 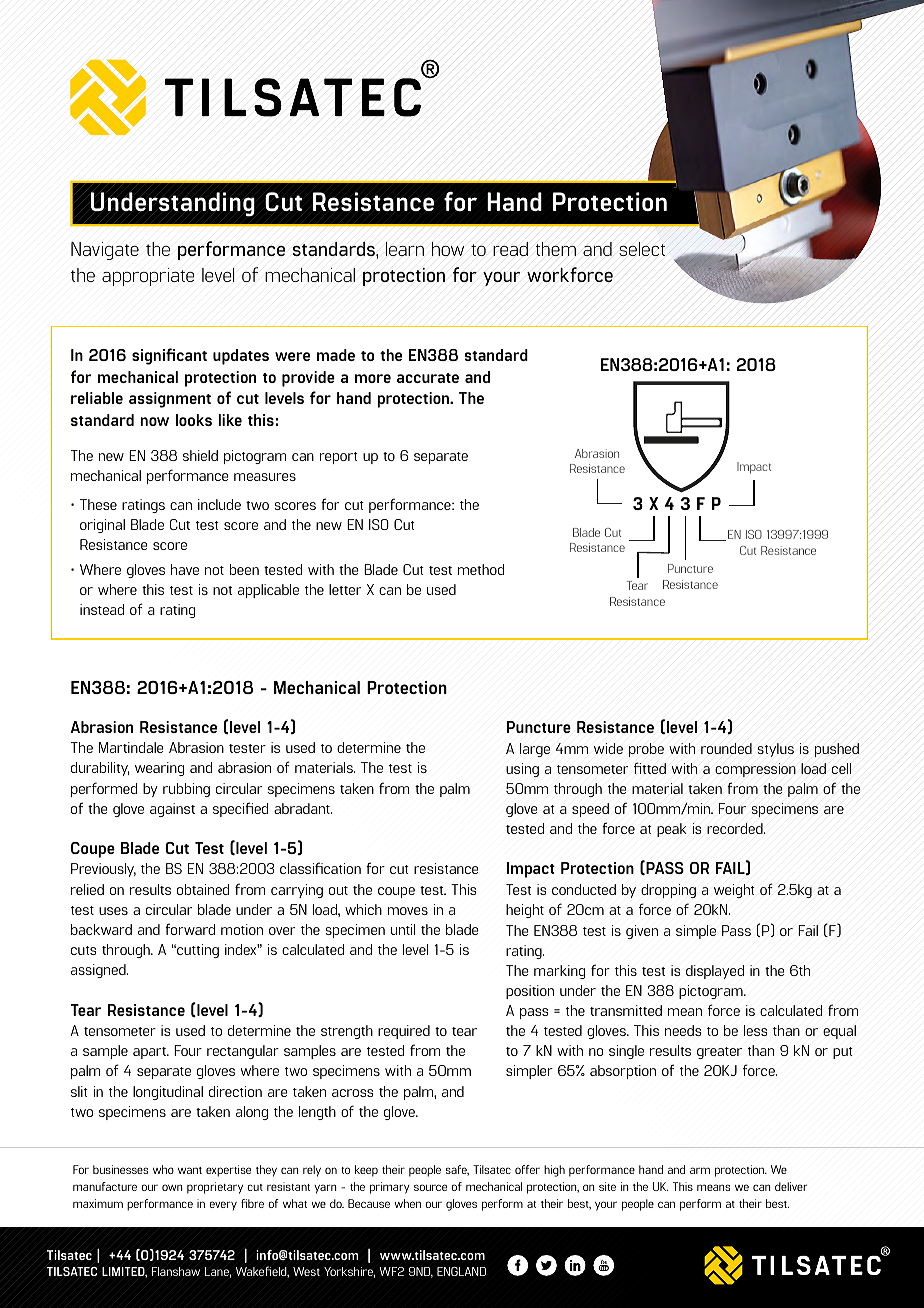 What do you see at coordinates (522, 770) in the document?
I see `using` at bounding box center [522, 770].
